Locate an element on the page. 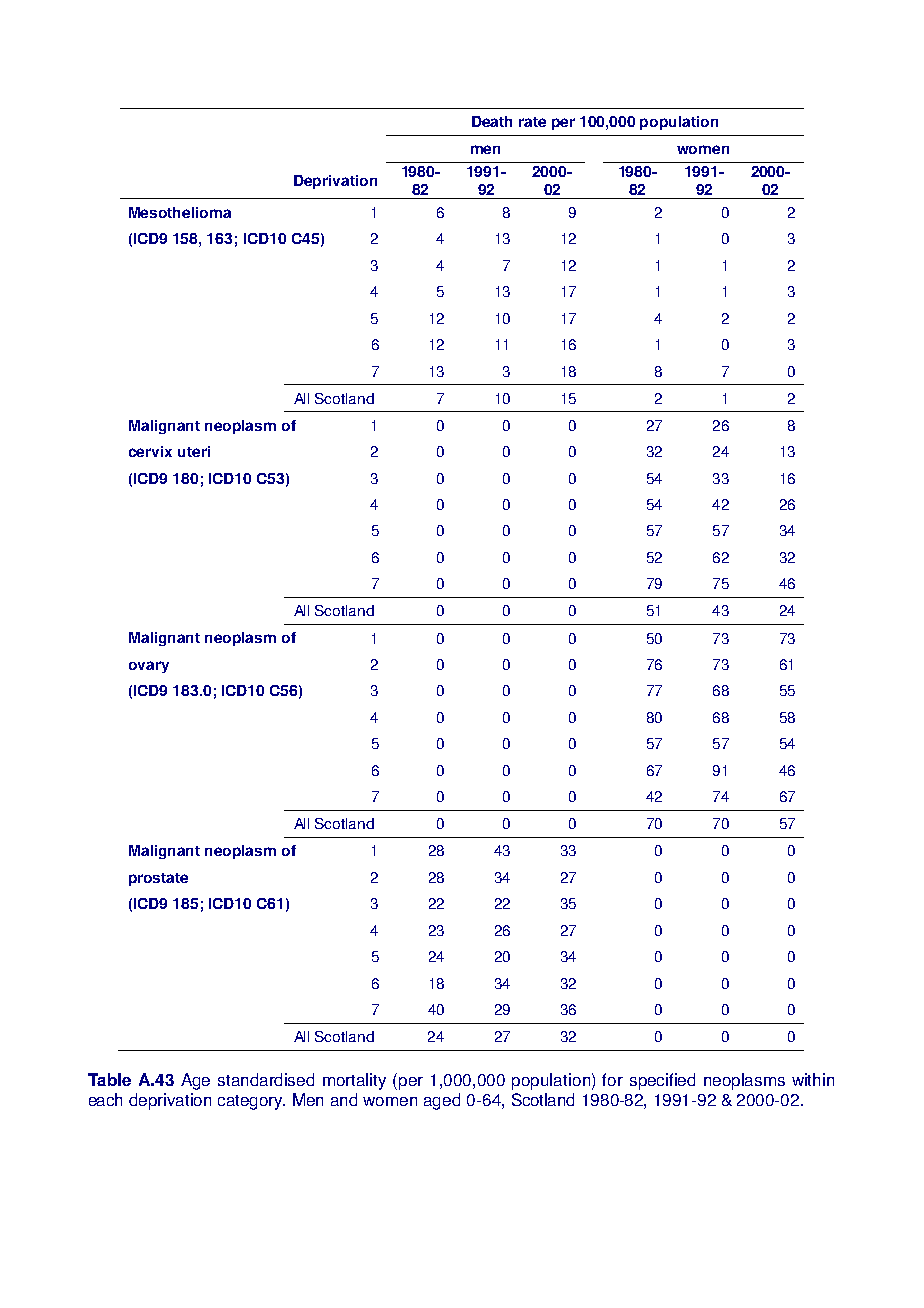 This image has height=1308, width=924. aged is located at coordinates (442, 1101).
